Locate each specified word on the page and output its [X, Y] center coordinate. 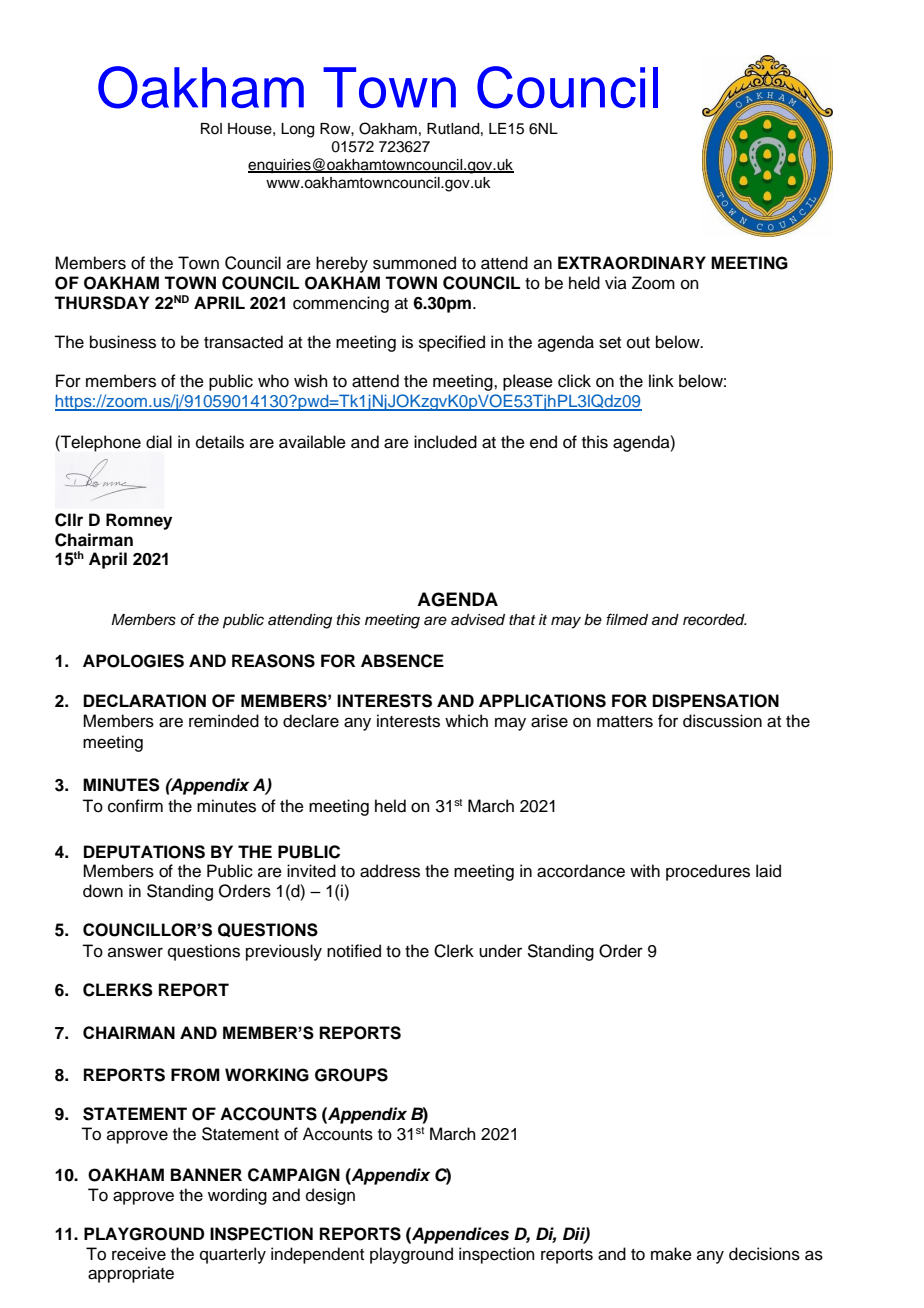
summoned [414, 263]
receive [139, 1254]
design [330, 1196]
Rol [211, 128]
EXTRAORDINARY [632, 263]
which [466, 721]
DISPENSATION [715, 701]
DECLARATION [144, 701]
